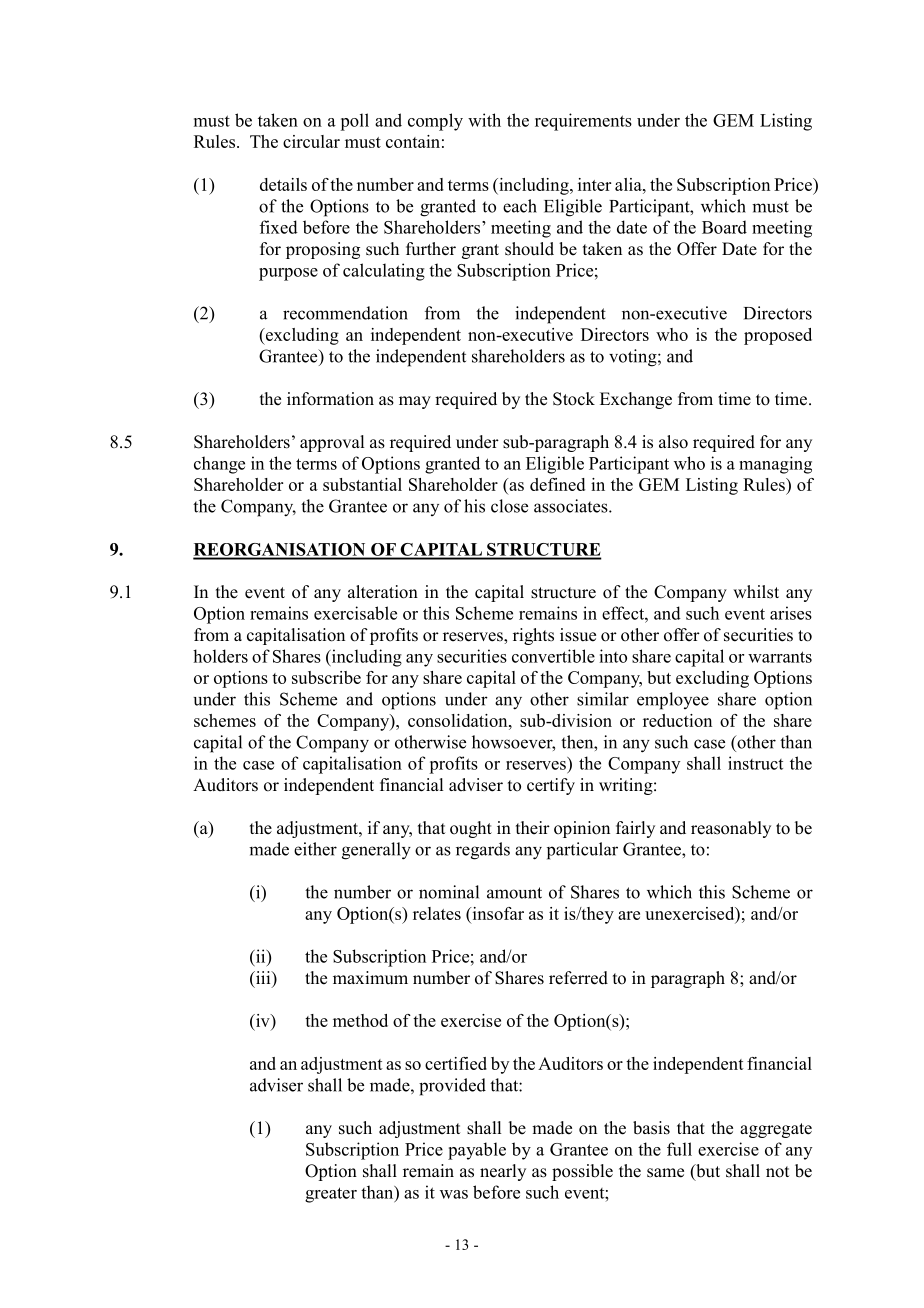 Image resolution: width=924 pixels, height=1308 pixels. I want to click on warrants, so click(780, 657).
